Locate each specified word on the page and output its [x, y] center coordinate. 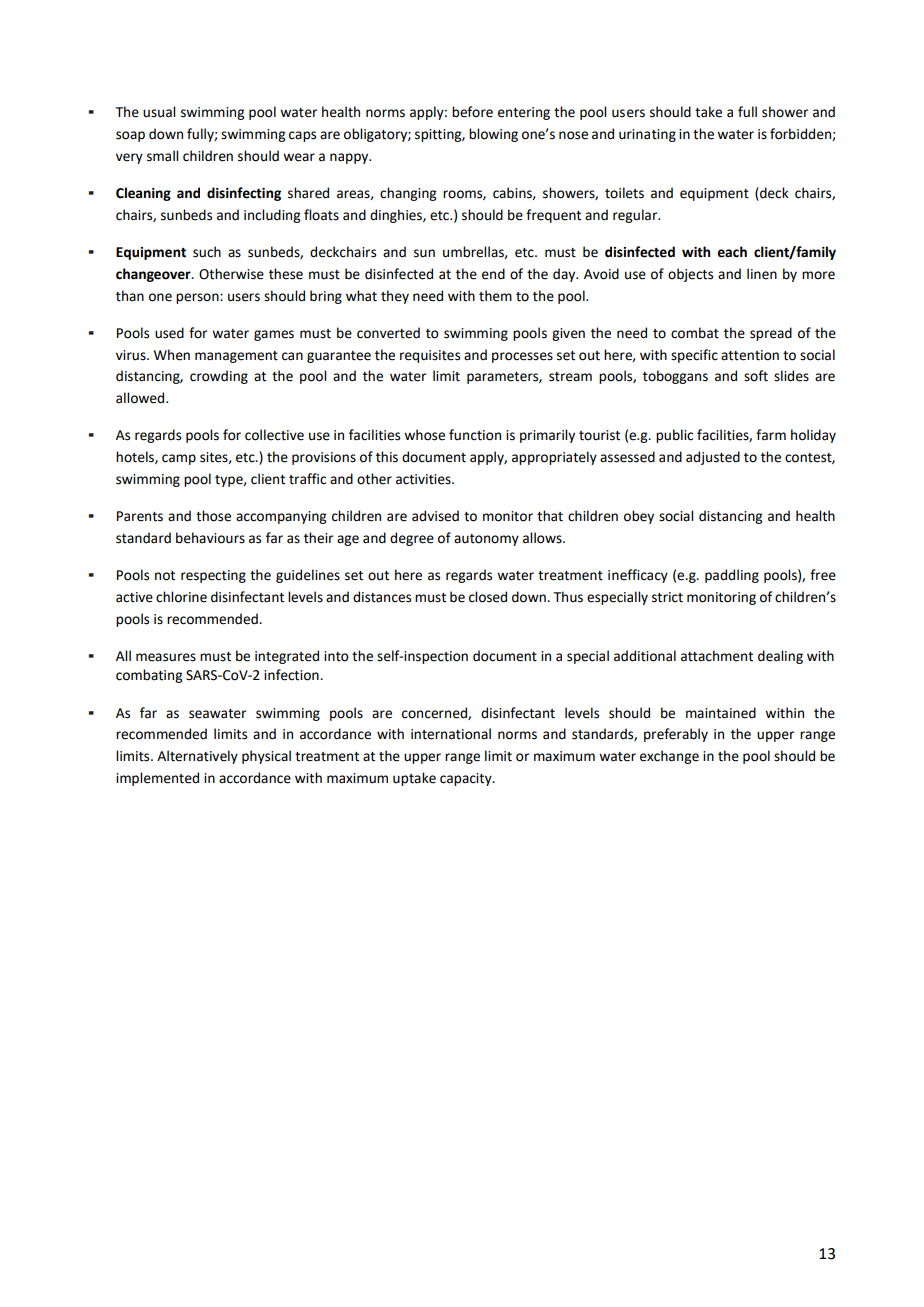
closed [488, 597]
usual [159, 112]
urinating [647, 135]
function [475, 435]
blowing [493, 135]
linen [762, 274]
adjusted [713, 458]
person [198, 298]
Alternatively [197, 757]
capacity [467, 779]
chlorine [181, 597]
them [495, 296]
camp [179, 459]
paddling [732, 576]
